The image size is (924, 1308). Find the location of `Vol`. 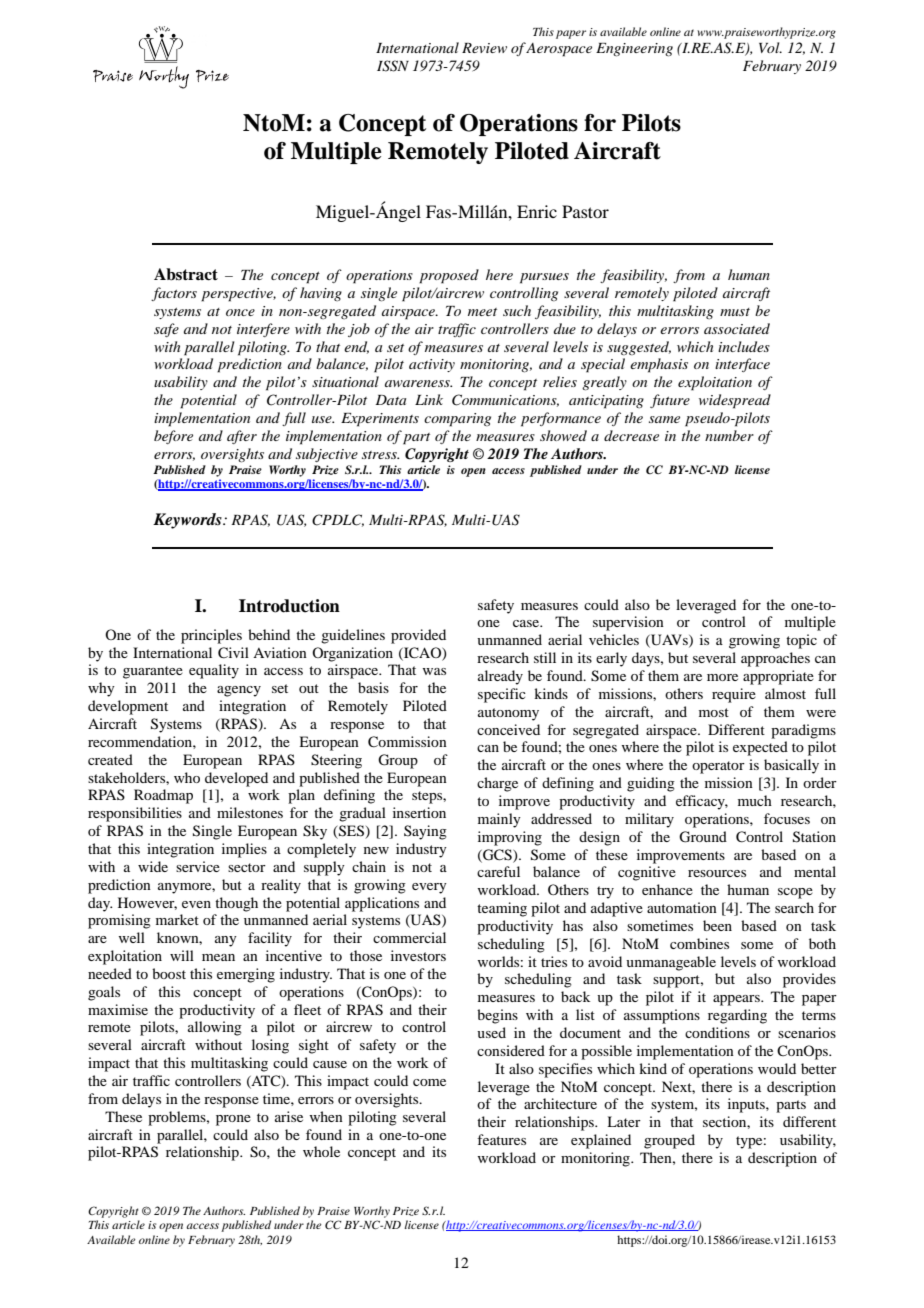

Vol is located at coordinates (770, 47).
